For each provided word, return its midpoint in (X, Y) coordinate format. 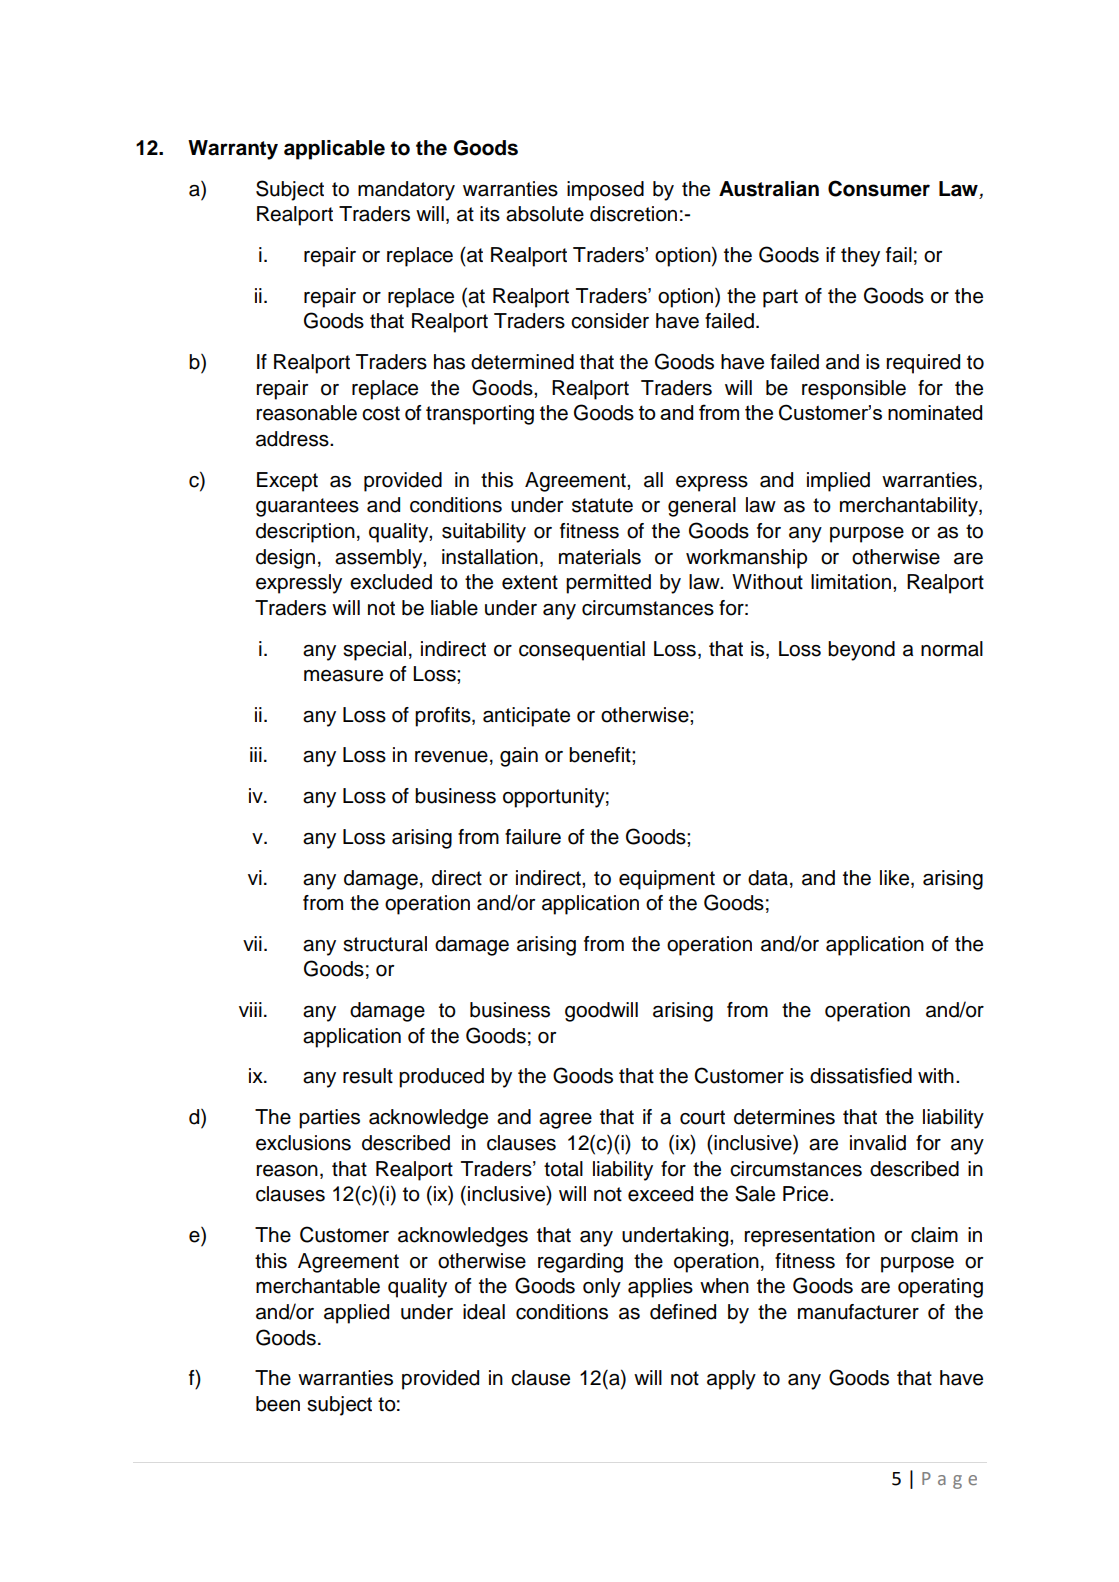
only (602, 1288)
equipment (667, 880)
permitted (608, 584)
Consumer (879, 188)
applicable (334, 150)
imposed (605, 191)
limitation (851, 582)
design (285, 559)
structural (385, 944)
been (278, 1404)
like (896, 878)
